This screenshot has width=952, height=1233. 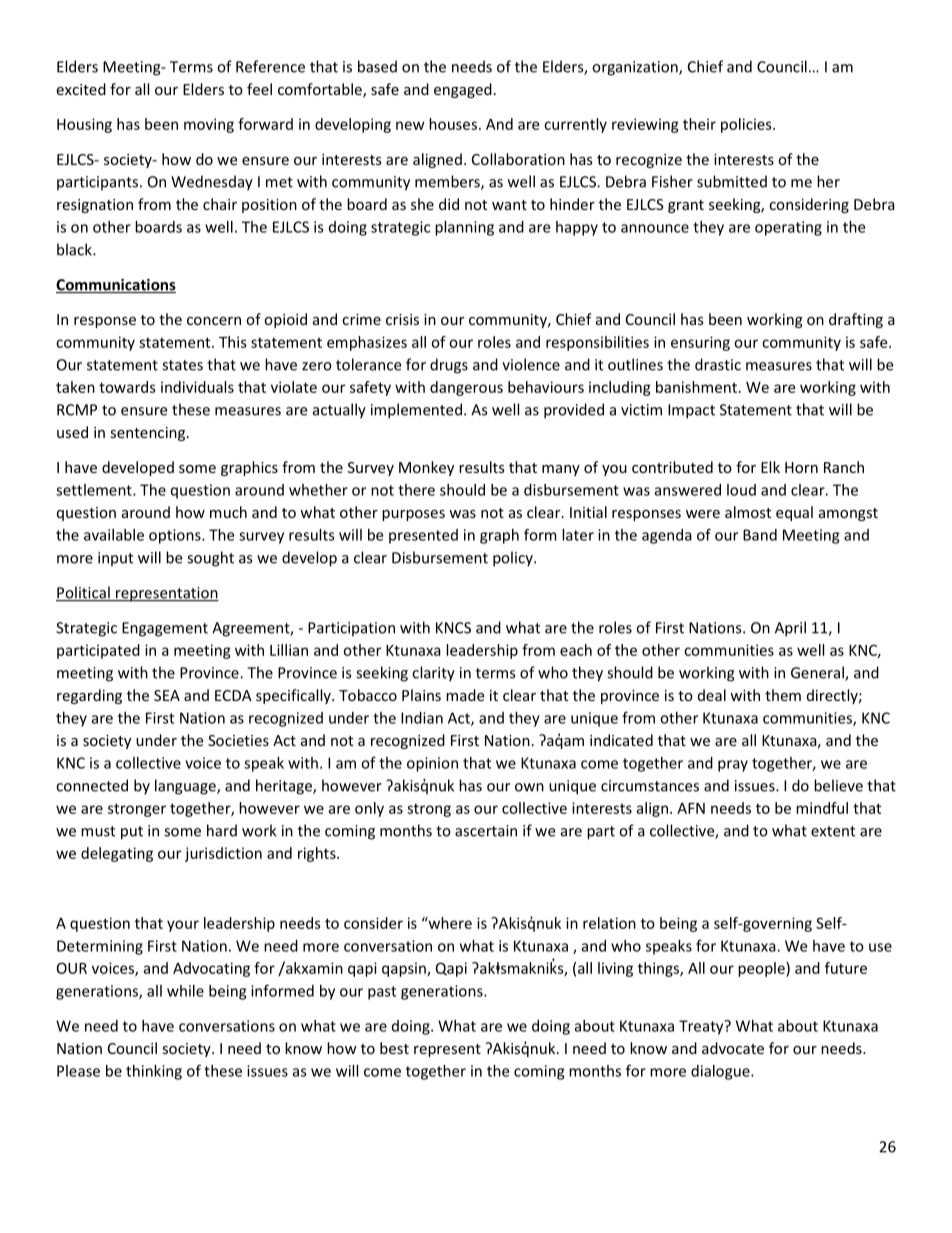 What do you see at coordinates (466, 388) in the screenshot?
I see `dangerous` at bounding box center [466, 388].
